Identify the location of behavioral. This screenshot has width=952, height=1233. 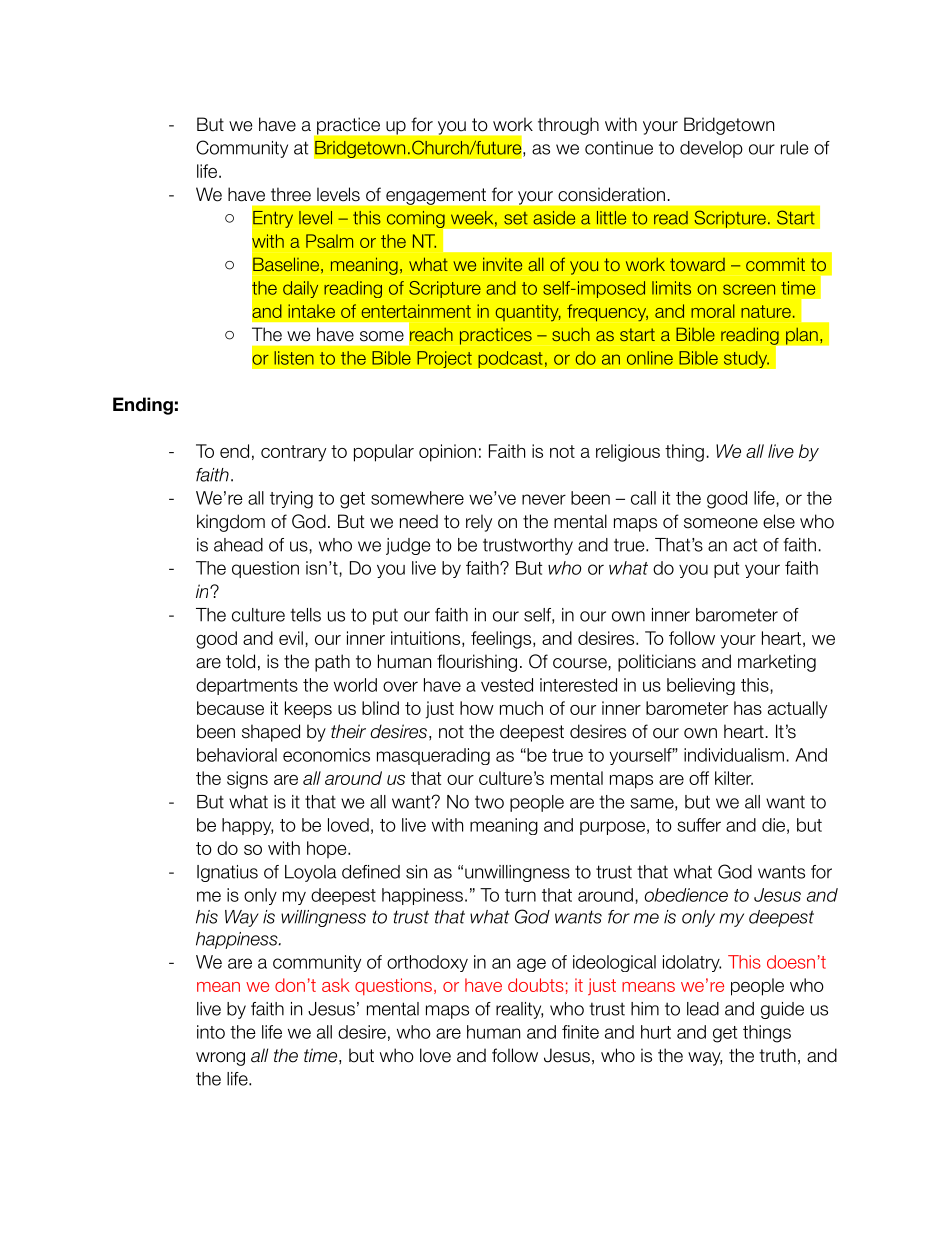
(237, 755).
